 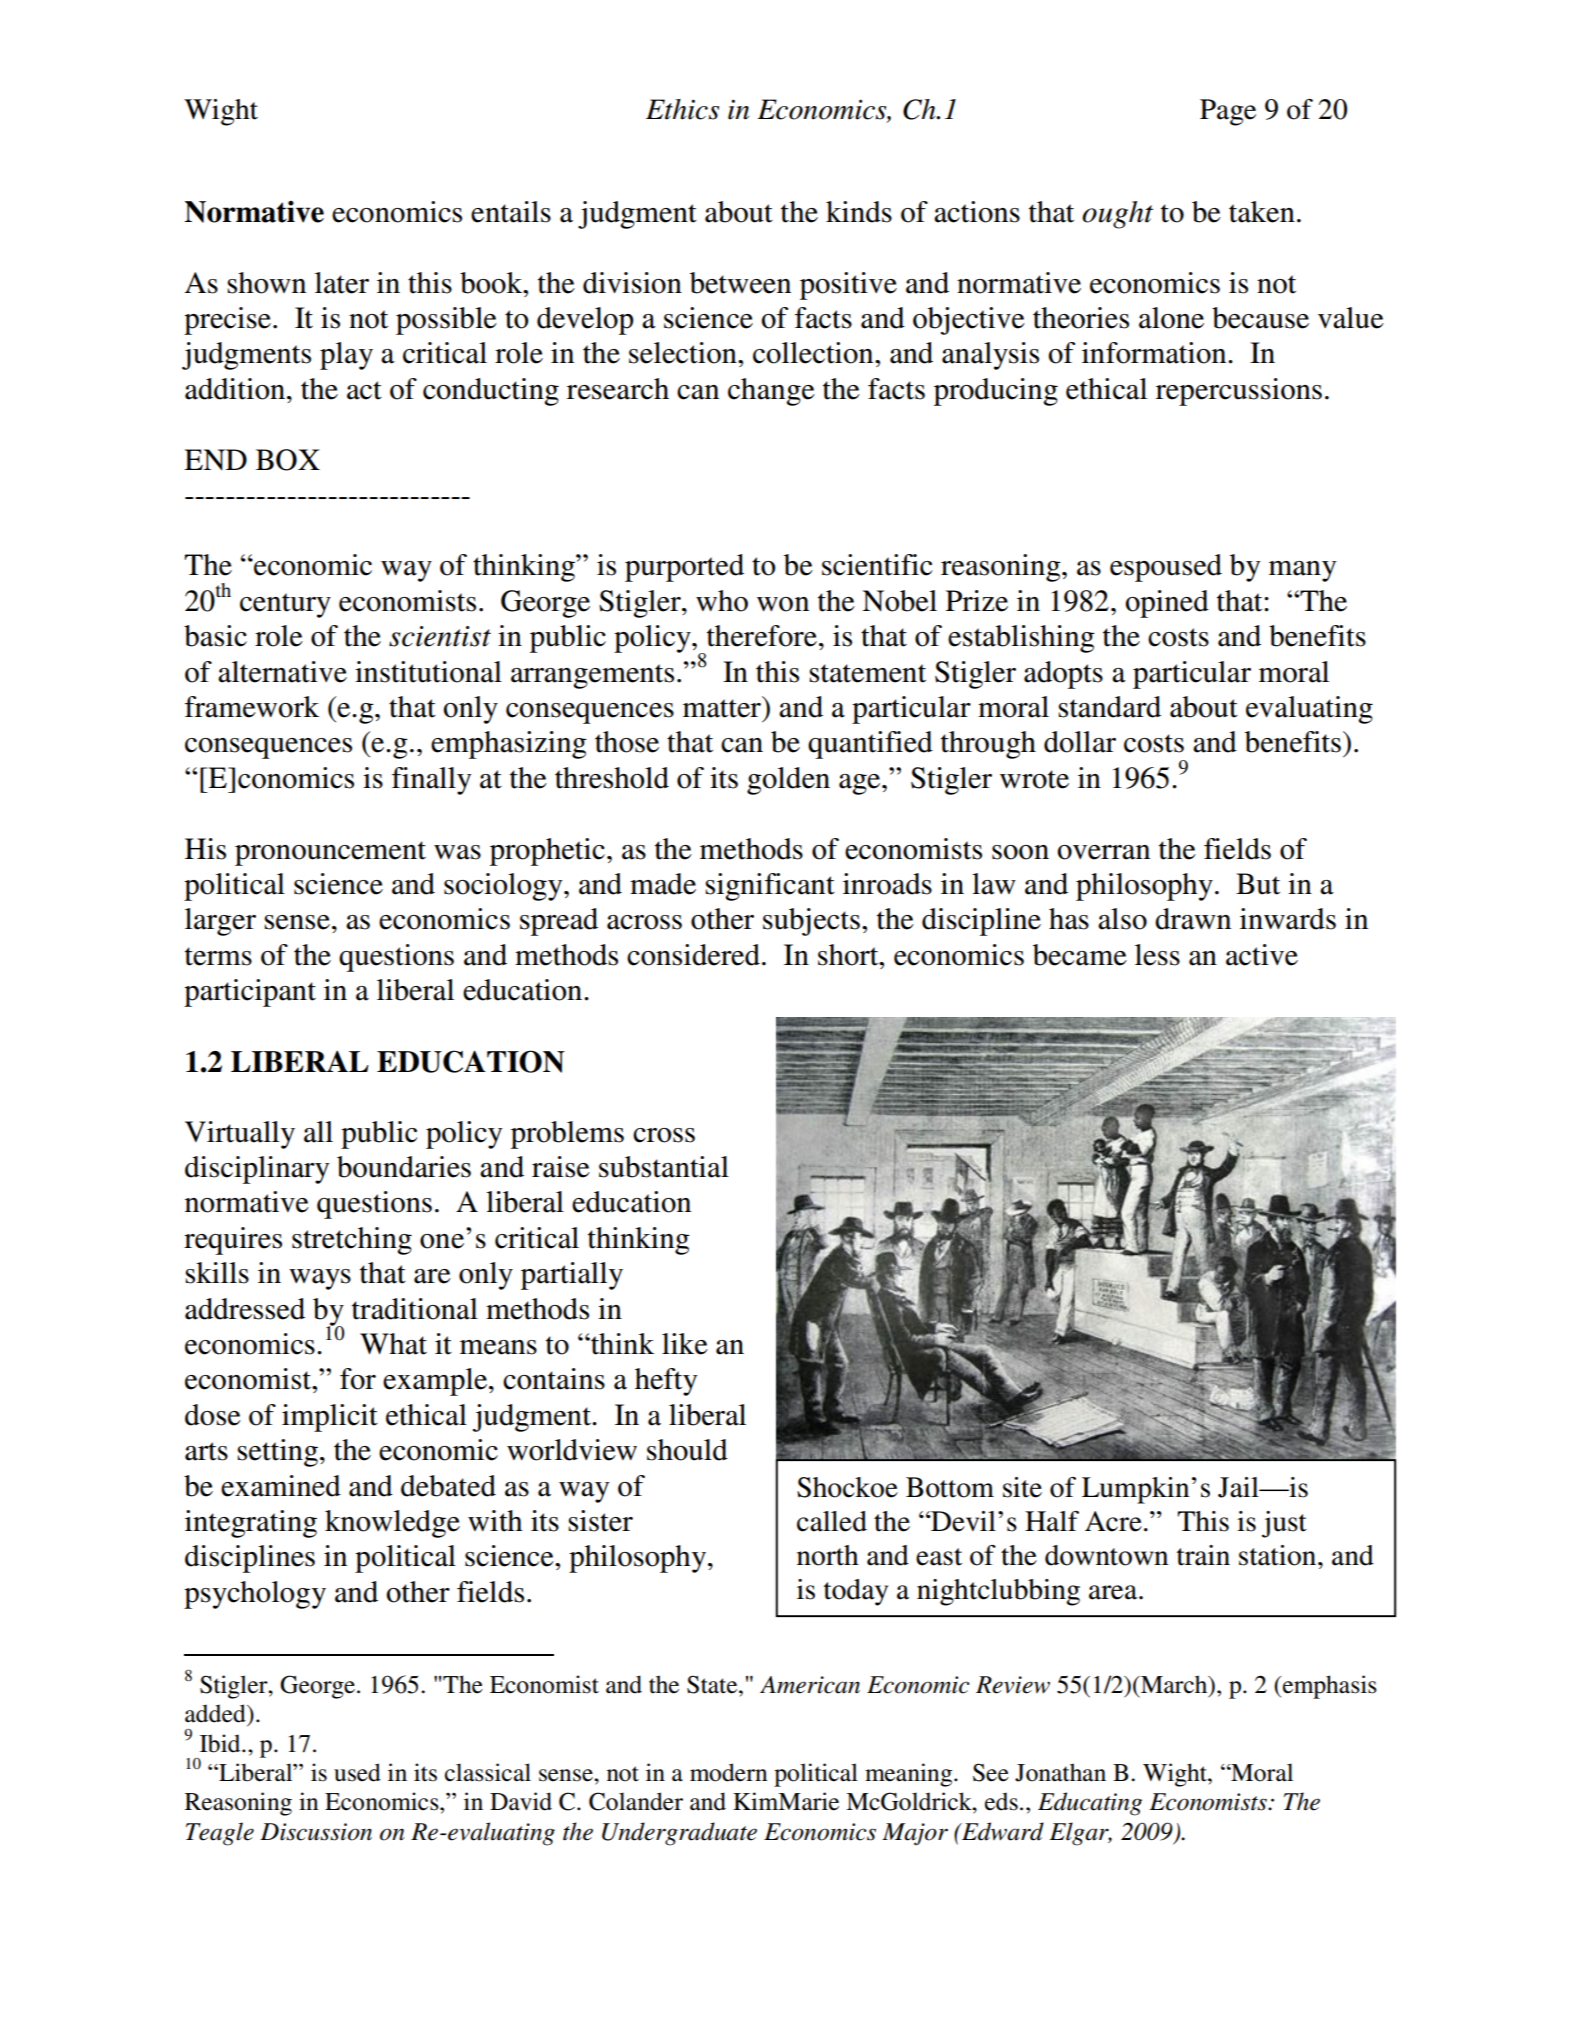 I want to click on modern, so click(x=728, y=1772).
